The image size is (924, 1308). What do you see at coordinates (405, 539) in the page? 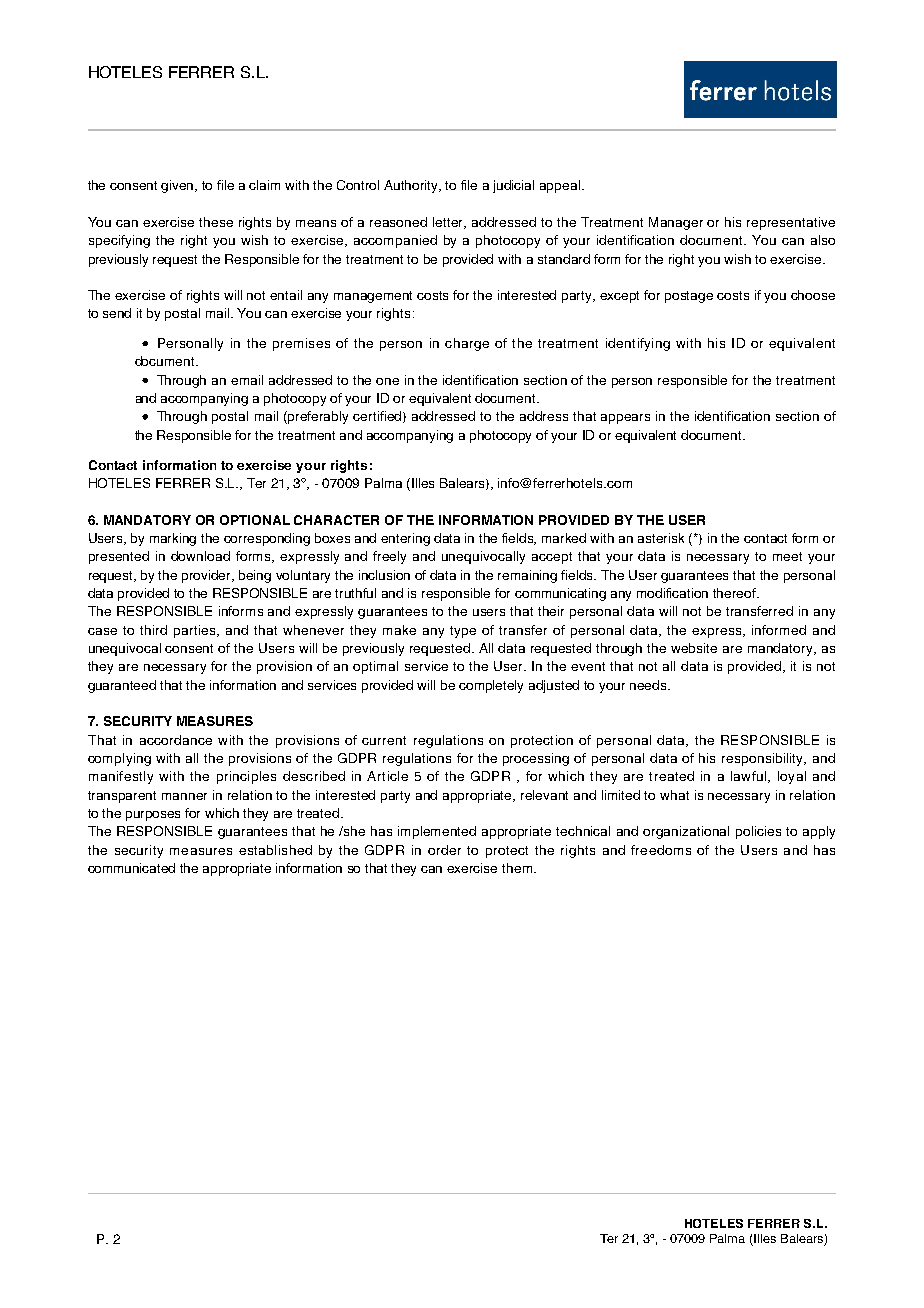
I see `entering` at bounding box center [405, 539].
